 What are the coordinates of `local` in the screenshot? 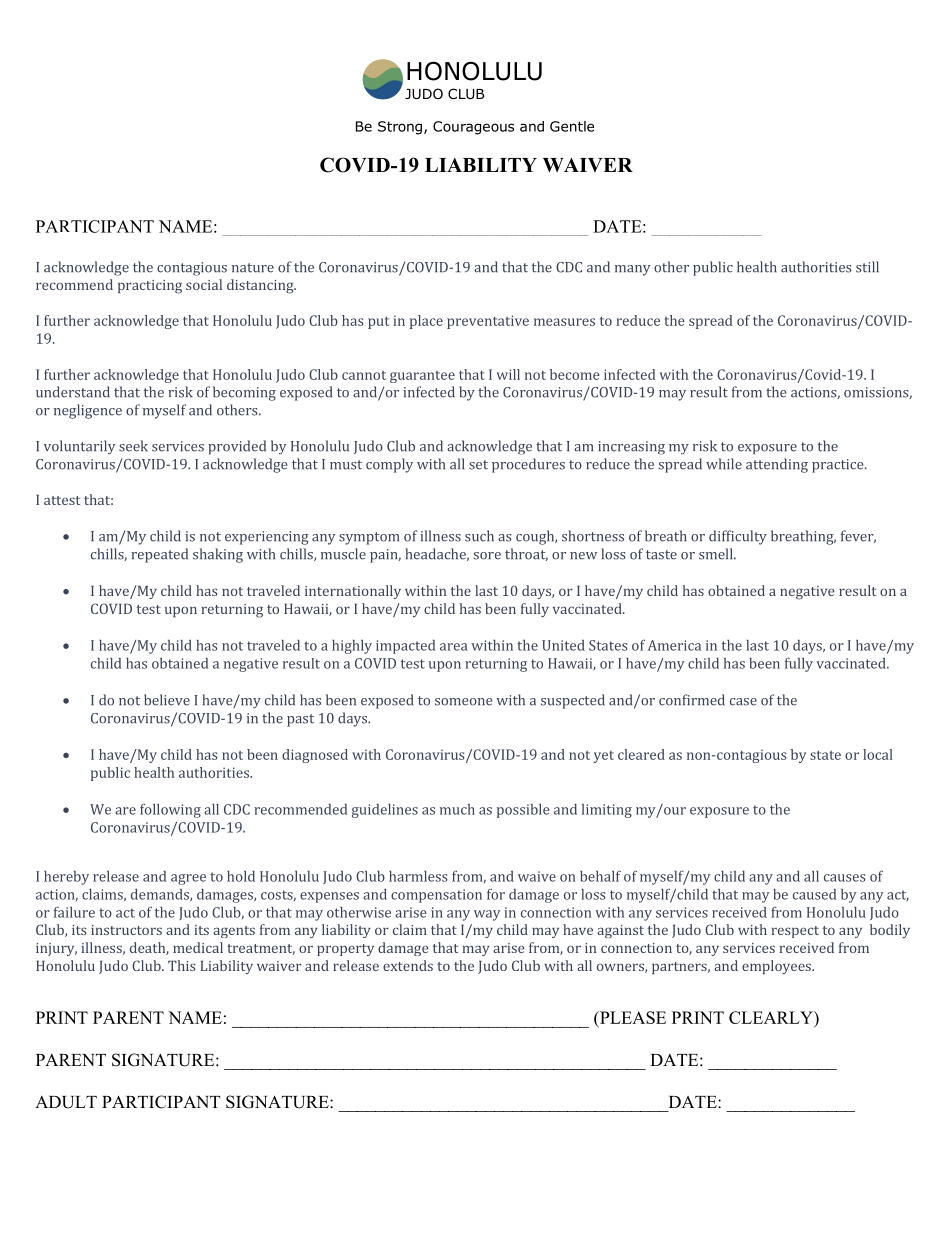 It's located at (878, 754).
